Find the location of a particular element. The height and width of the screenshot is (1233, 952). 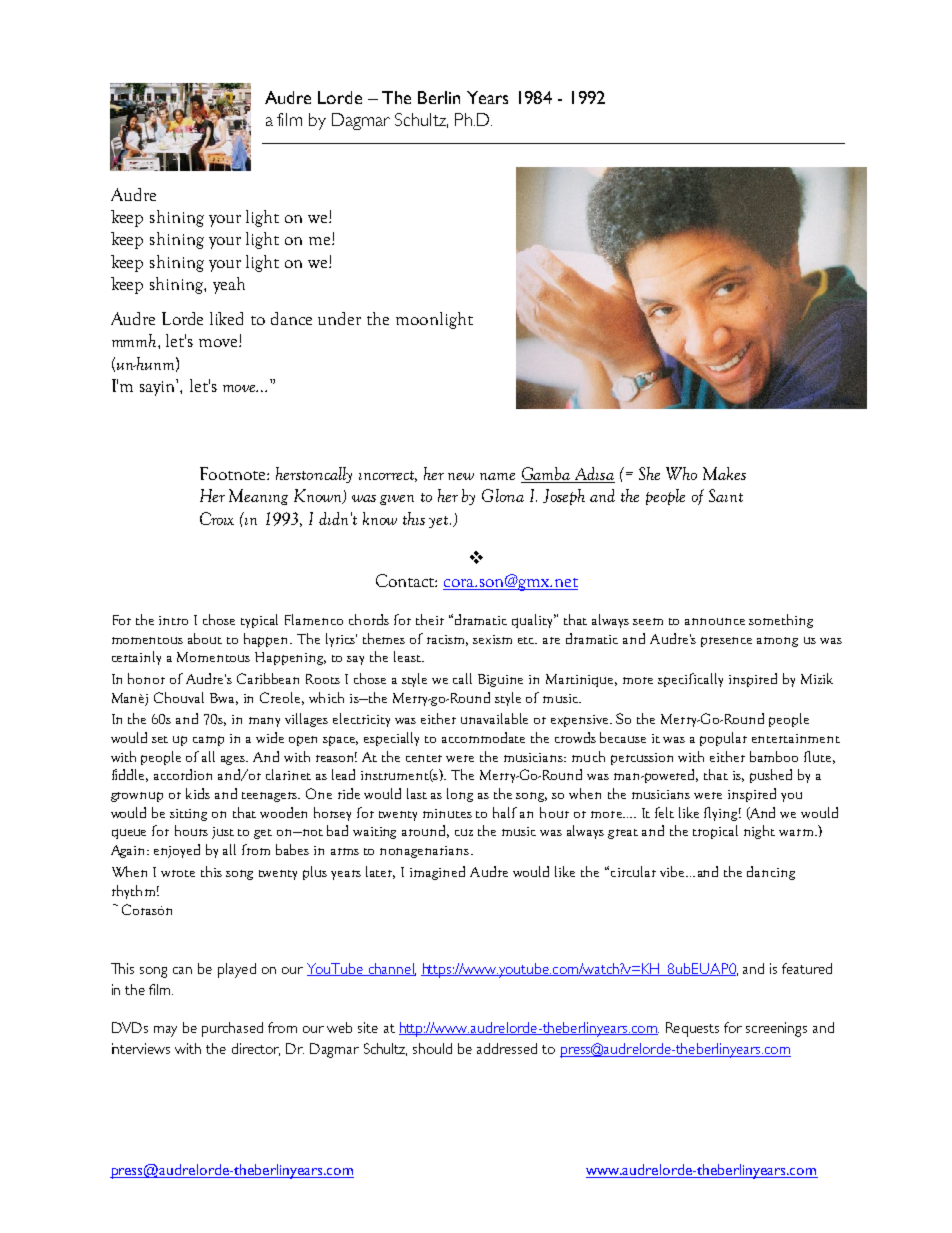

addressed is located at coordinates (507, 1048).
